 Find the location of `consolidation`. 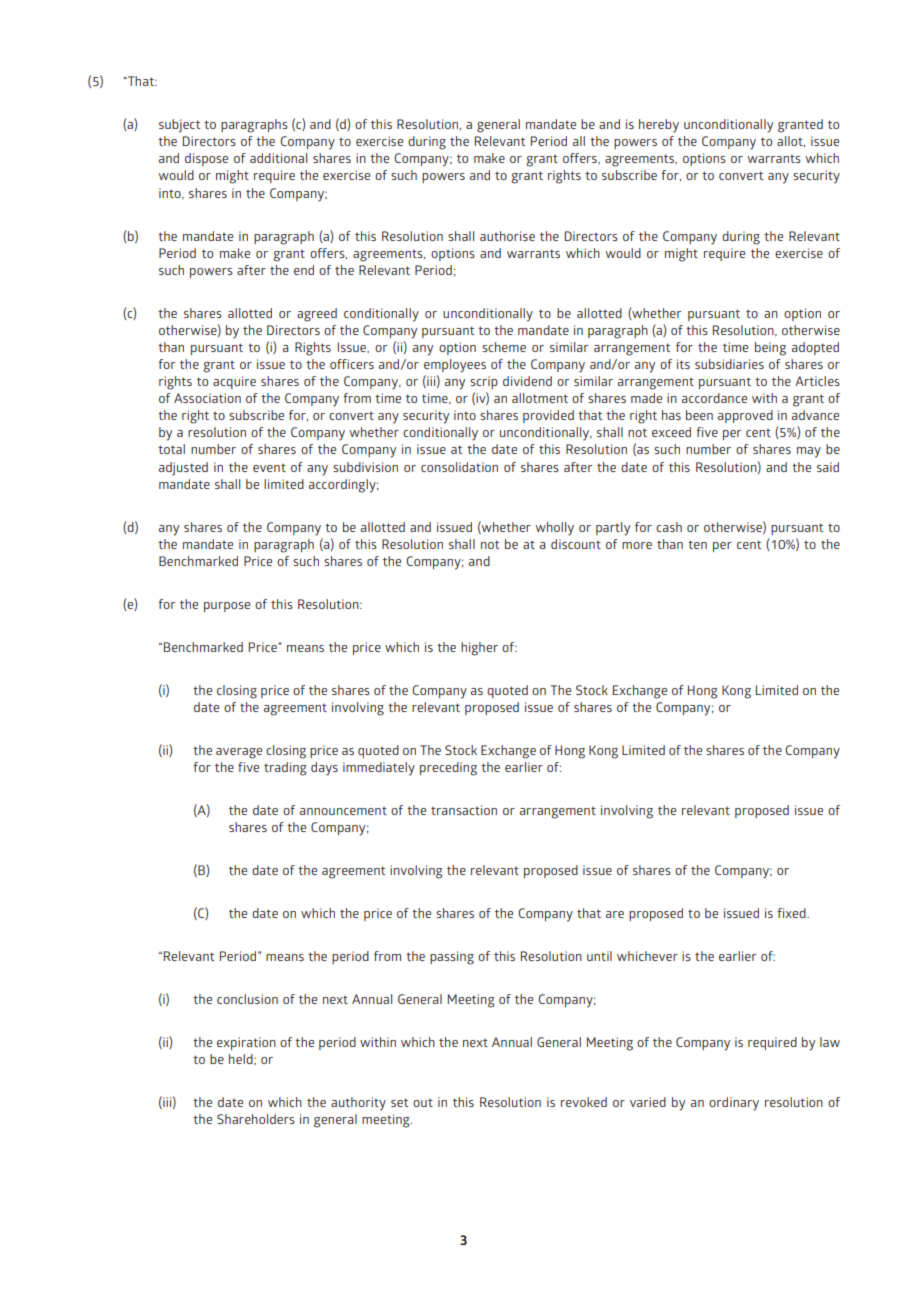

consolidation is located at coordinates (459, 467).
